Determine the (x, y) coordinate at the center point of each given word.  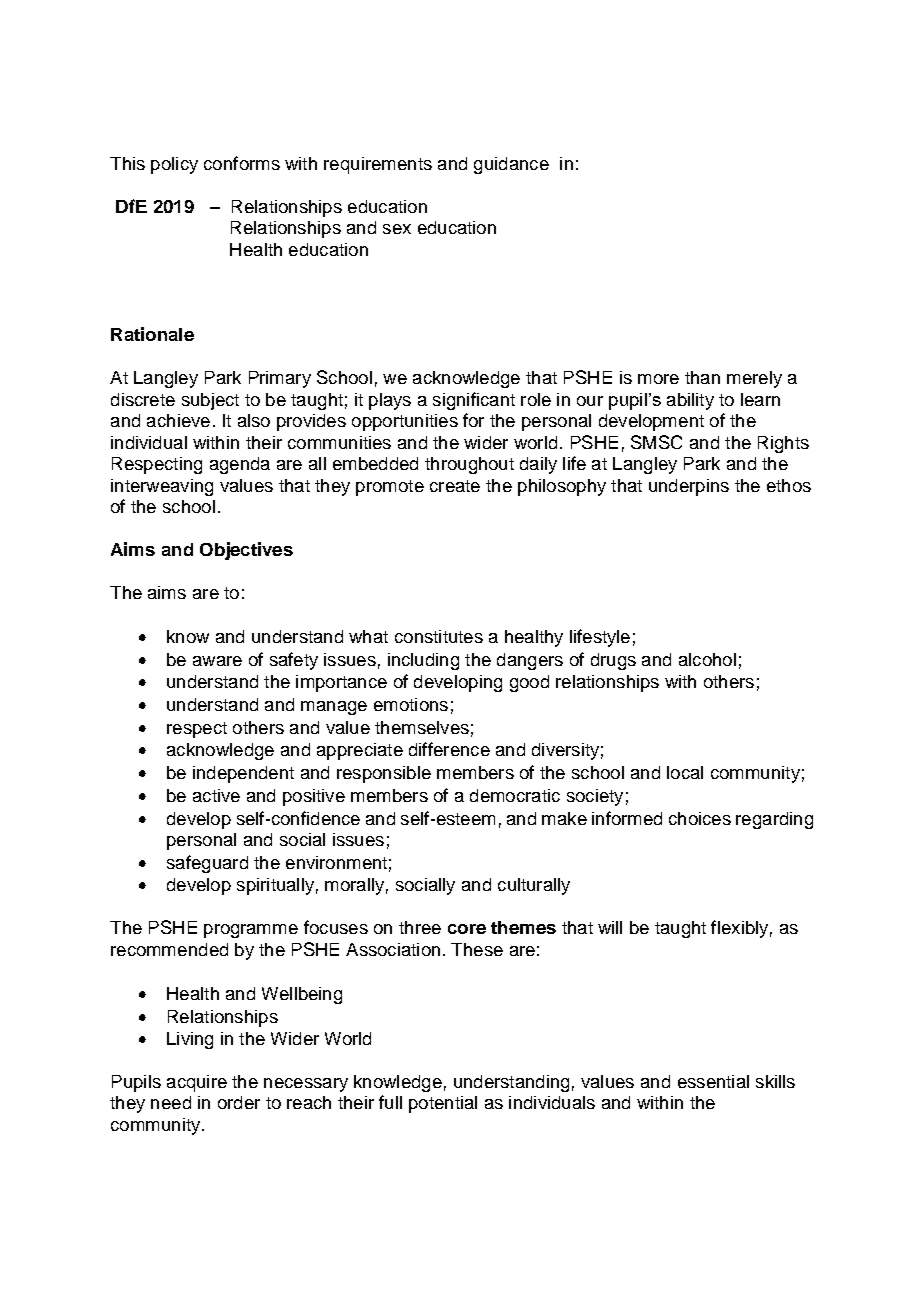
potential (443, 1104)
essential (713, 1081)
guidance (511, 165)
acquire (197, 1083)
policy (174, 165)
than (702, 377)
